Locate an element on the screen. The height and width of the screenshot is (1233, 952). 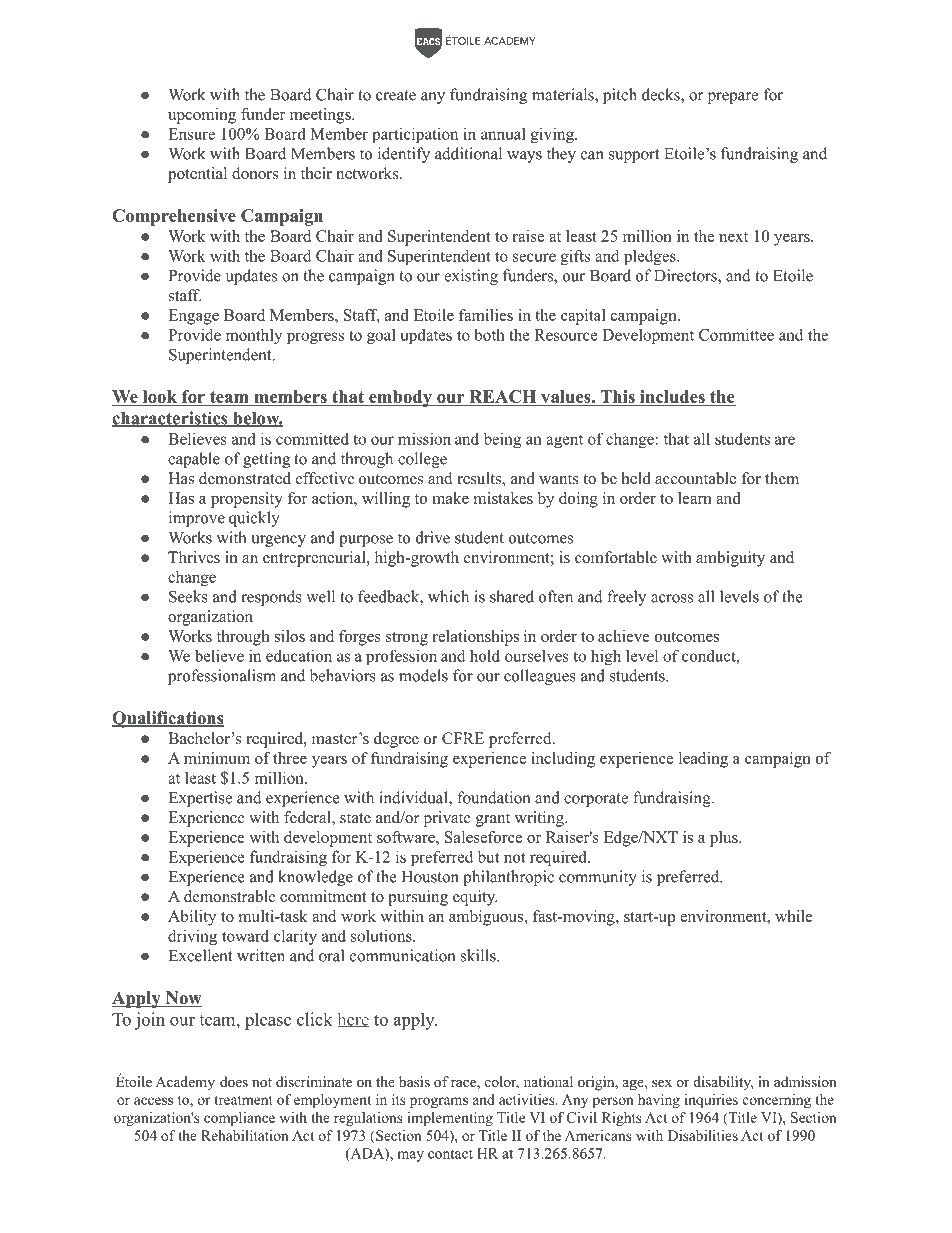
Seeks is located at coordinates (188, 596).
